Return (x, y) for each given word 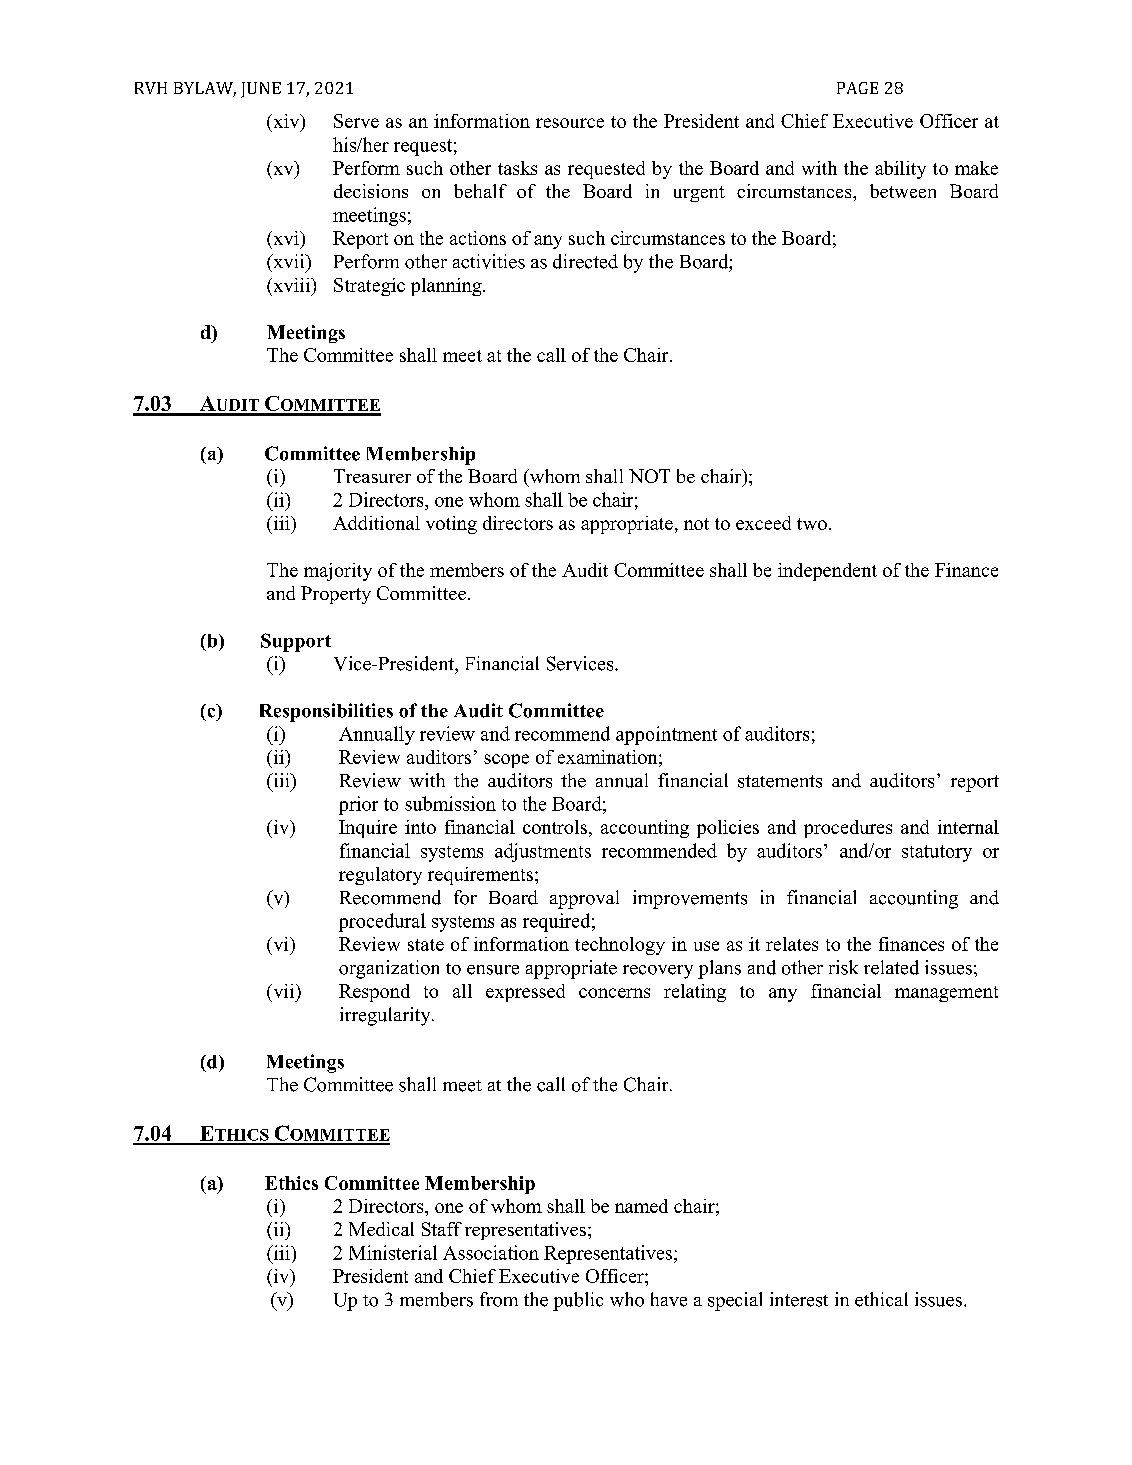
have (669, 1299)
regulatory (380, 876)
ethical (881, 1299)
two (812, 524)
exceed (763, 523)
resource (570, 123)
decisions (371, 191)
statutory (937, 853)
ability (900, 170)
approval (584, 899)
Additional (376, 523)
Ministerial (393, 1252)
